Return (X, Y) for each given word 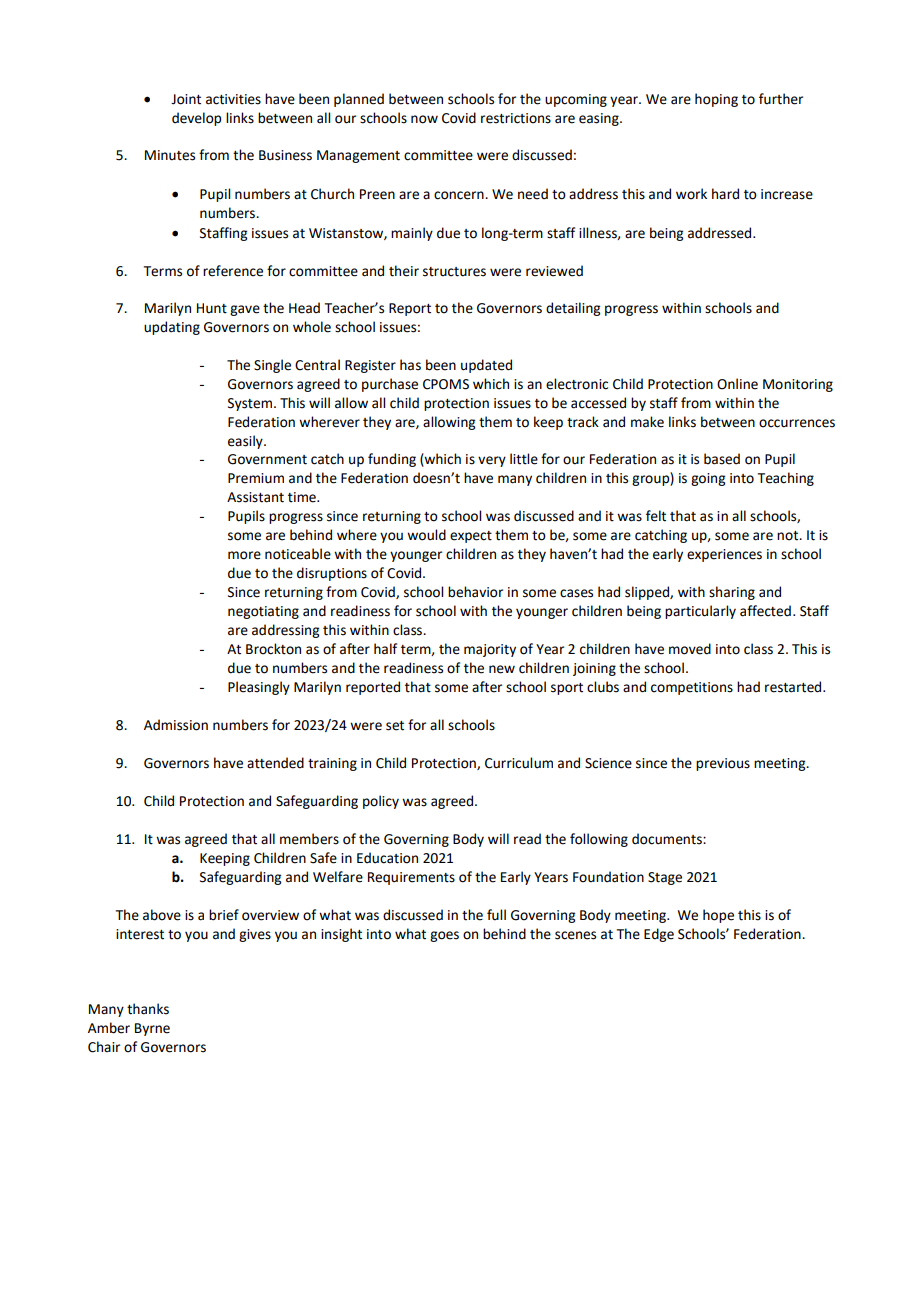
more (244, 555)
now (424, 119)
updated (486, 366)
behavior (475, 592)
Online (737, 384)
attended (275, 763)
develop (196, 119)
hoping (716, 100)
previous (723, 764)
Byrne (152, 1029)
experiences (724, 555)
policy (381, 802)
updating (172, 328)
